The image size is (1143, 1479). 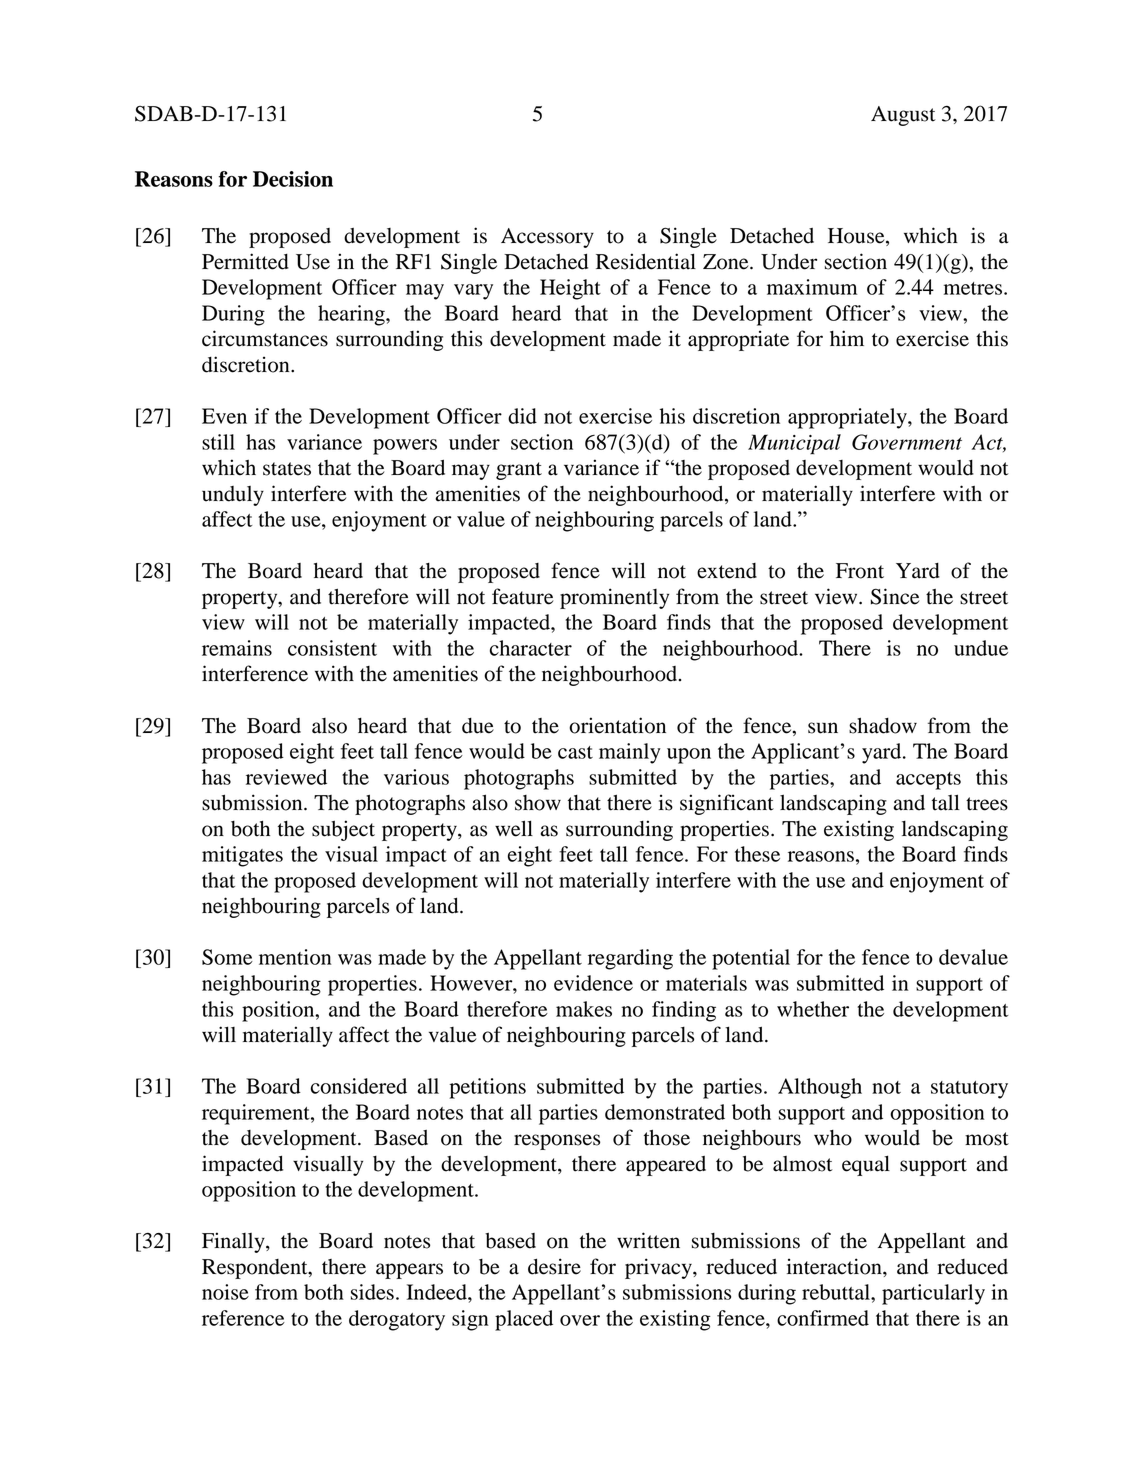 What do you see at coordinates (883, 726) in the document?
I see `shadow` at bounding box center [883, 726].
